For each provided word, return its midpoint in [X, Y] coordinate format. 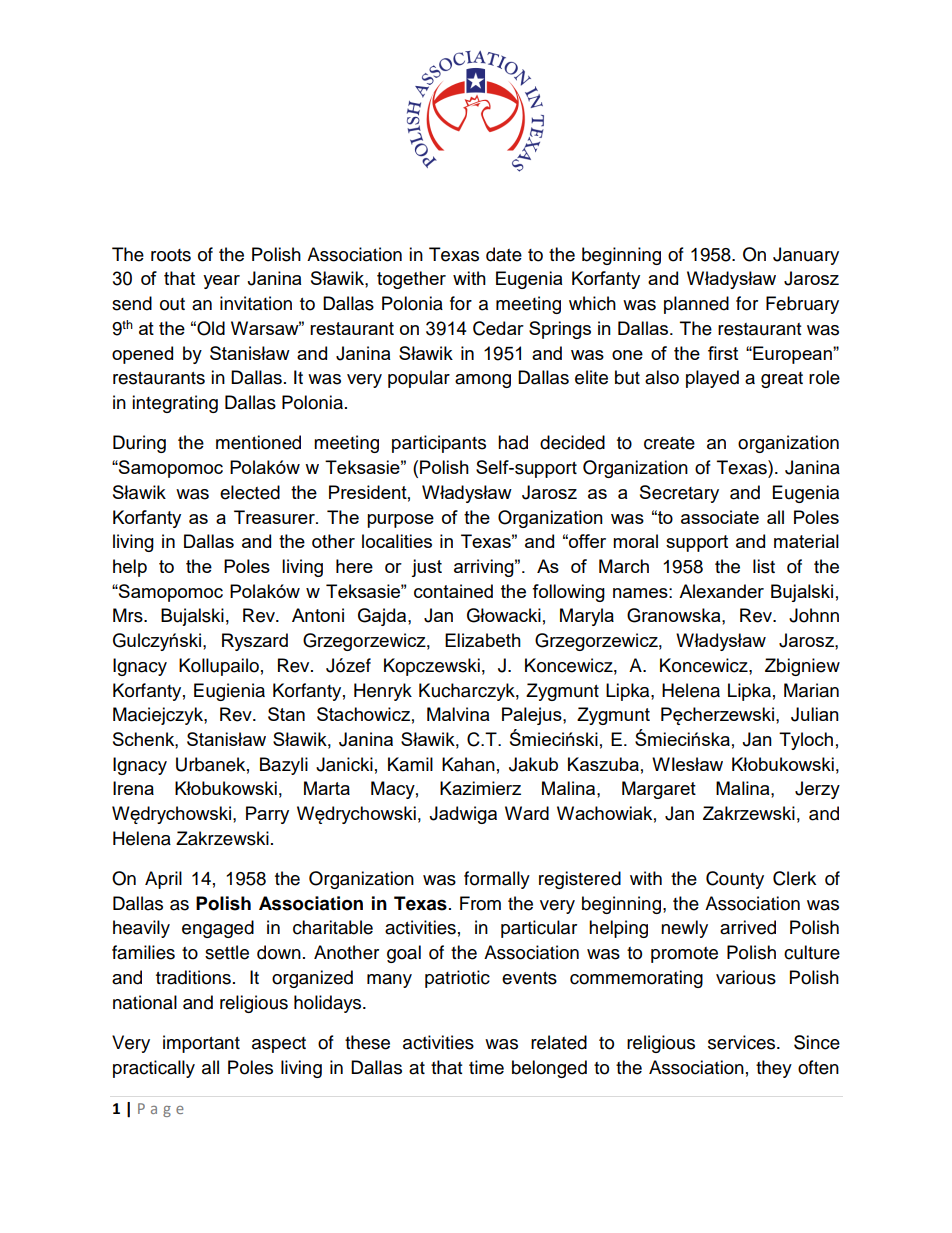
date [504, 254]
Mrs [129, 615]
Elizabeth [483, 640]
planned [696, 305]
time [486, 1067]
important [201, 1044]
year [221, 282]
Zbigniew [802, 667]
